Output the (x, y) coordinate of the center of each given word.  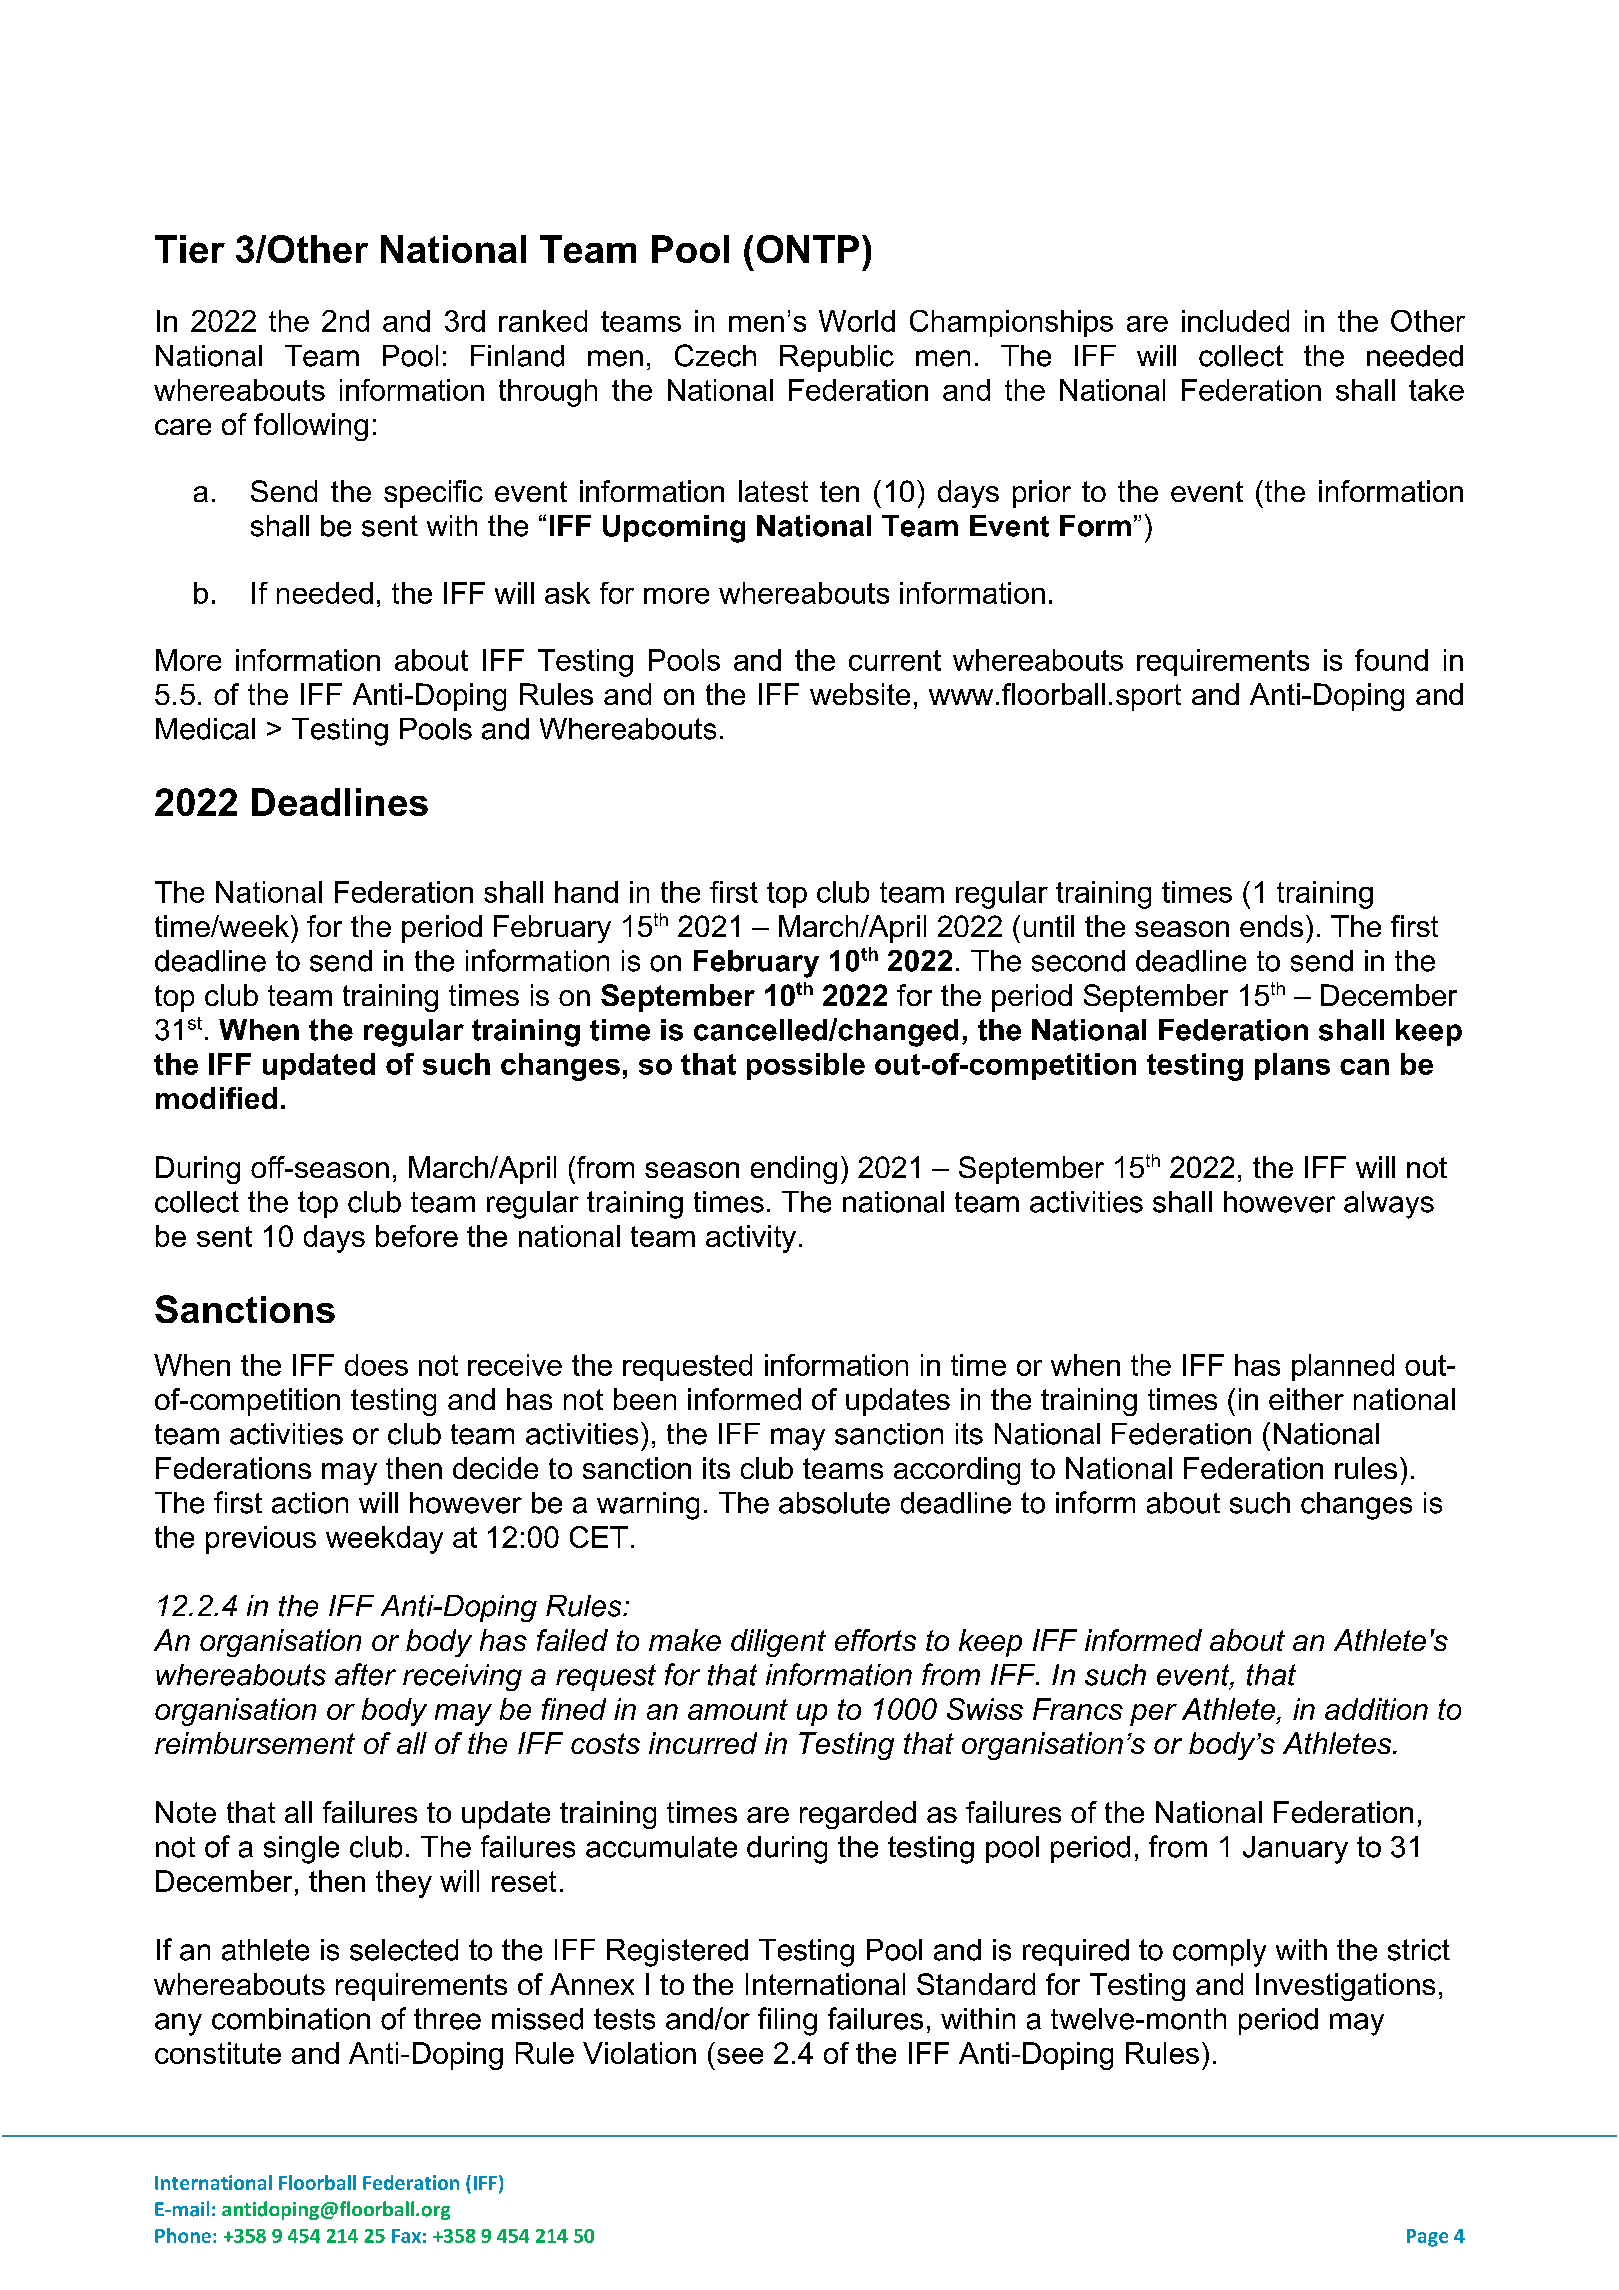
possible (806, 1066)
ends (1271, 926)
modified (216, 1098)
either (1306, 1399)
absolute (834, 1503)
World (857, 321)
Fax (406, 2236)
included (1235, 321)
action (310, 1503)
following (311, 427)
